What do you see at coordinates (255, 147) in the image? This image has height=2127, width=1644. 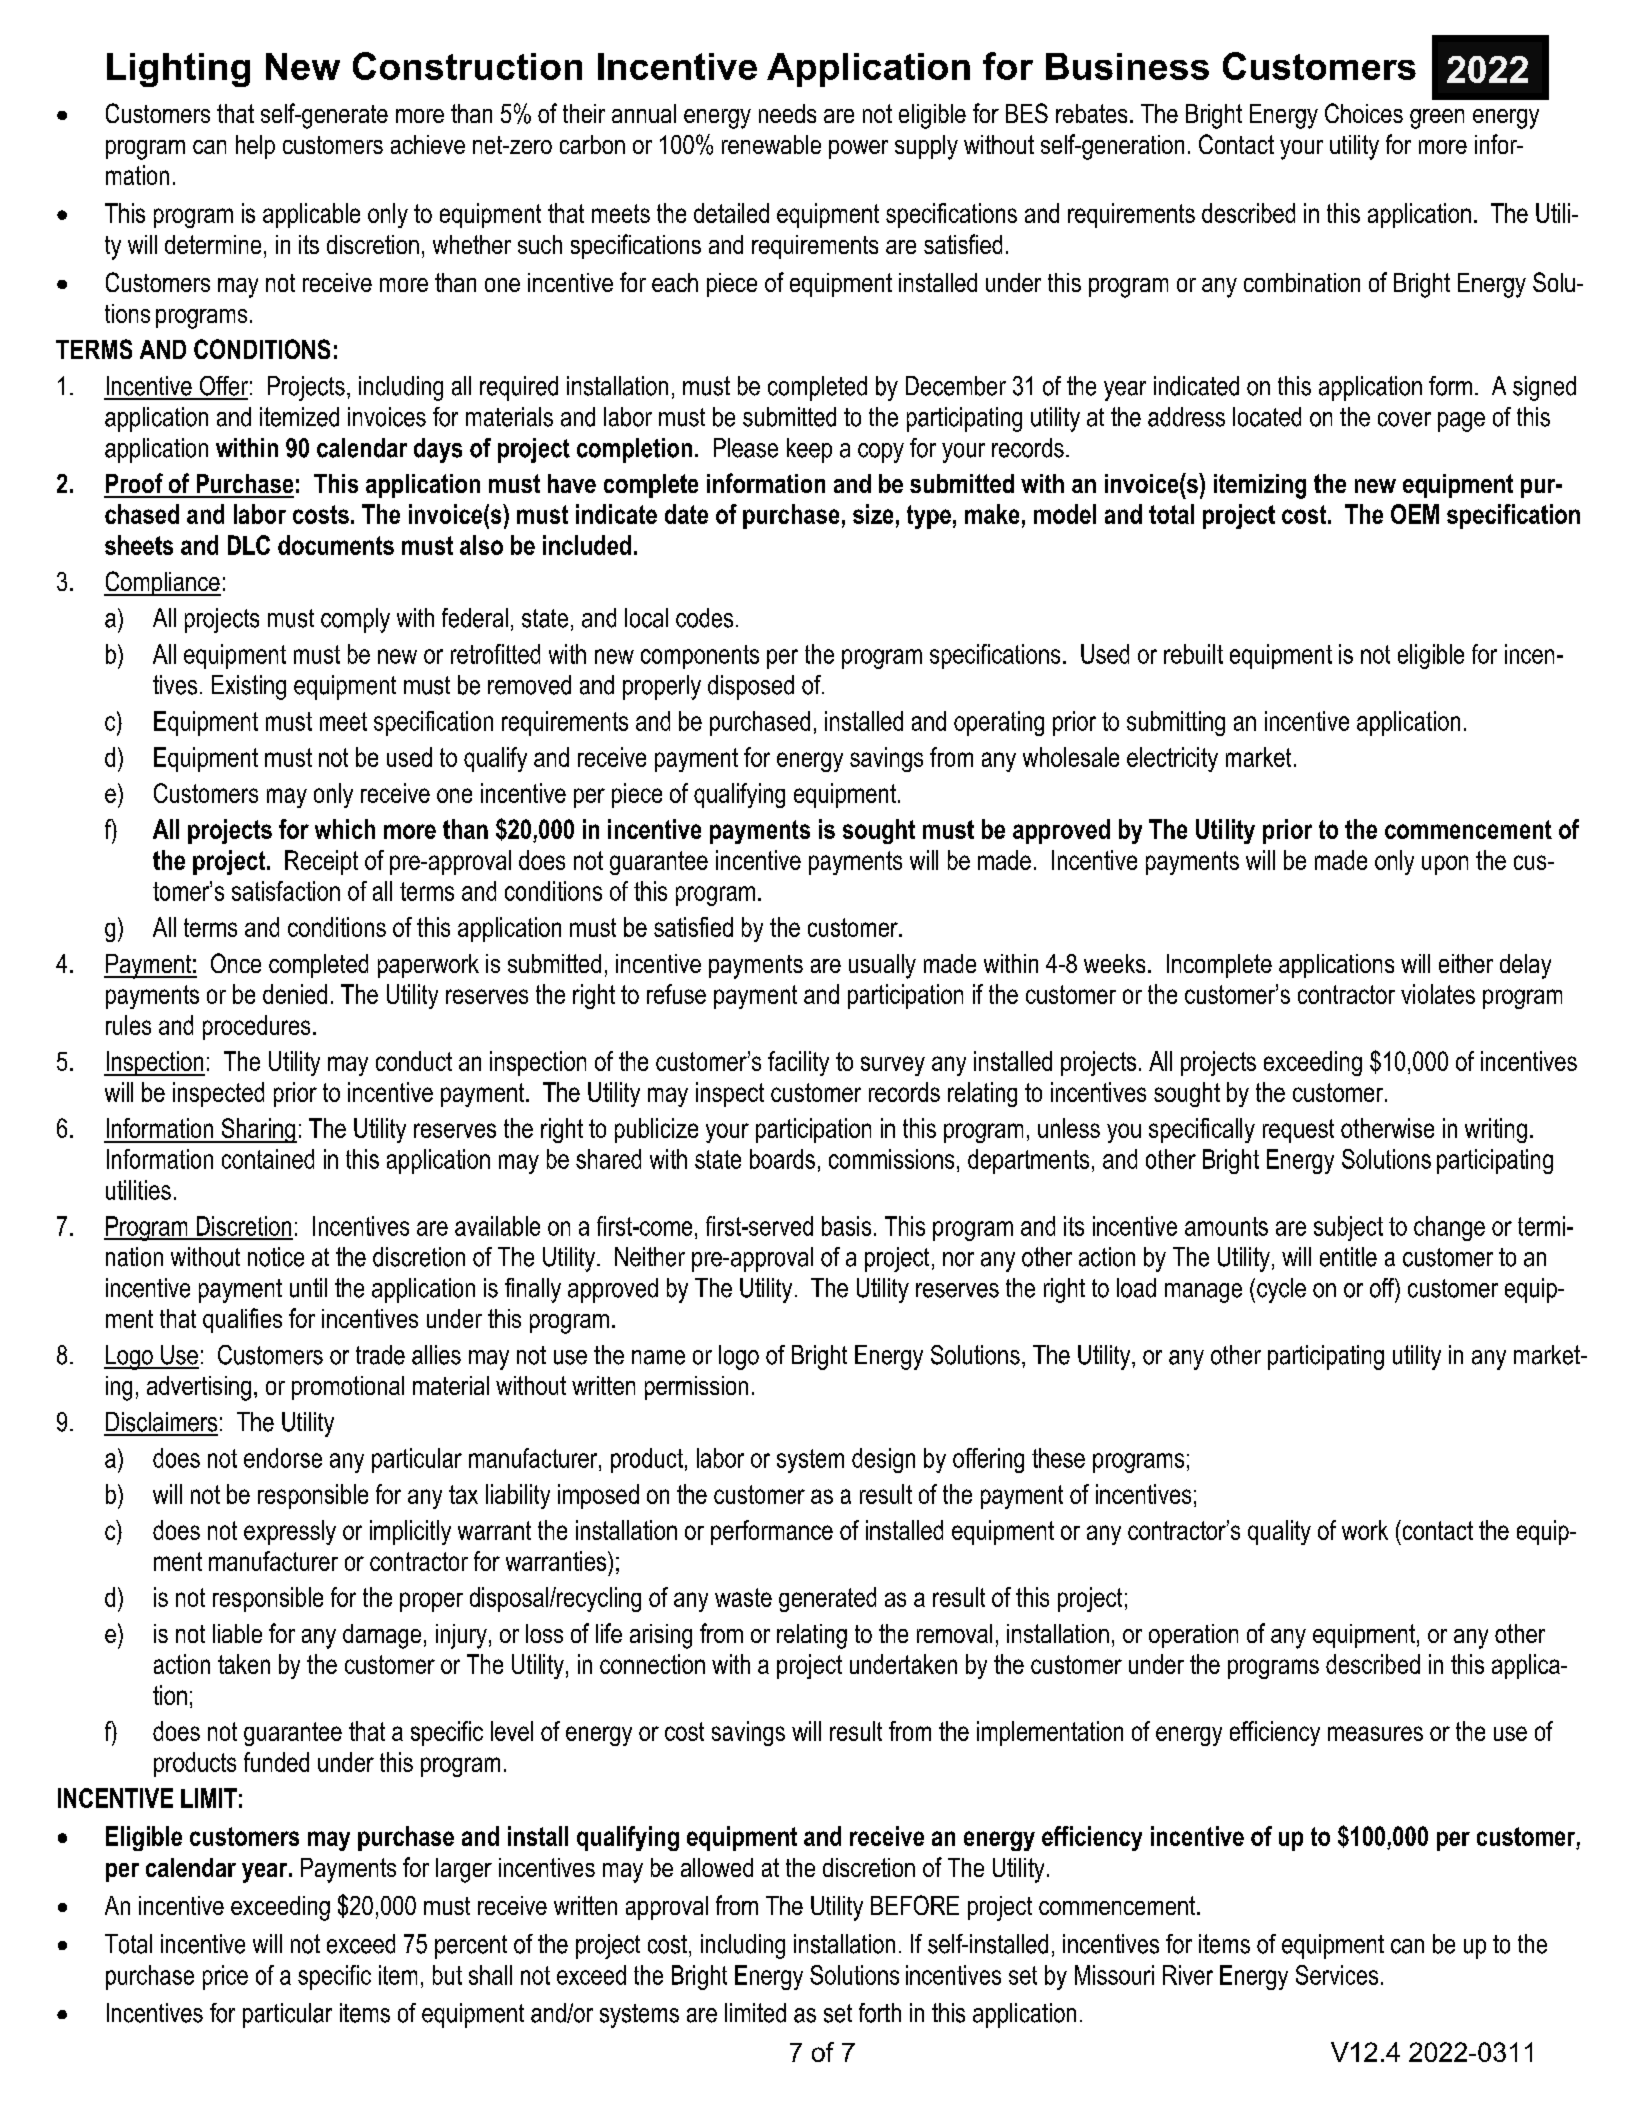 I see `help` at bounding box center [255, 147].
